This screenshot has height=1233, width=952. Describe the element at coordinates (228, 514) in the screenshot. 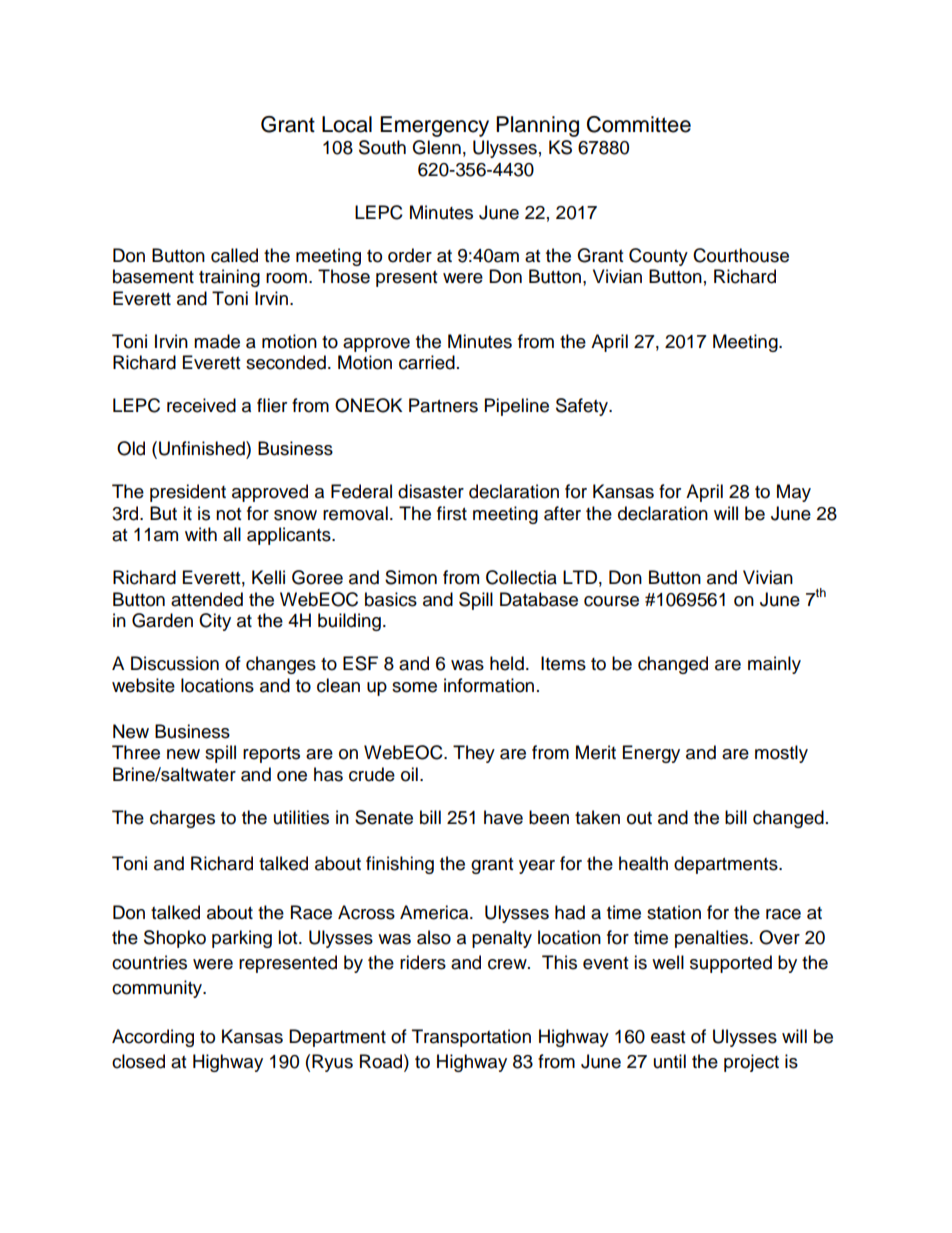

I see `not` at that location.
